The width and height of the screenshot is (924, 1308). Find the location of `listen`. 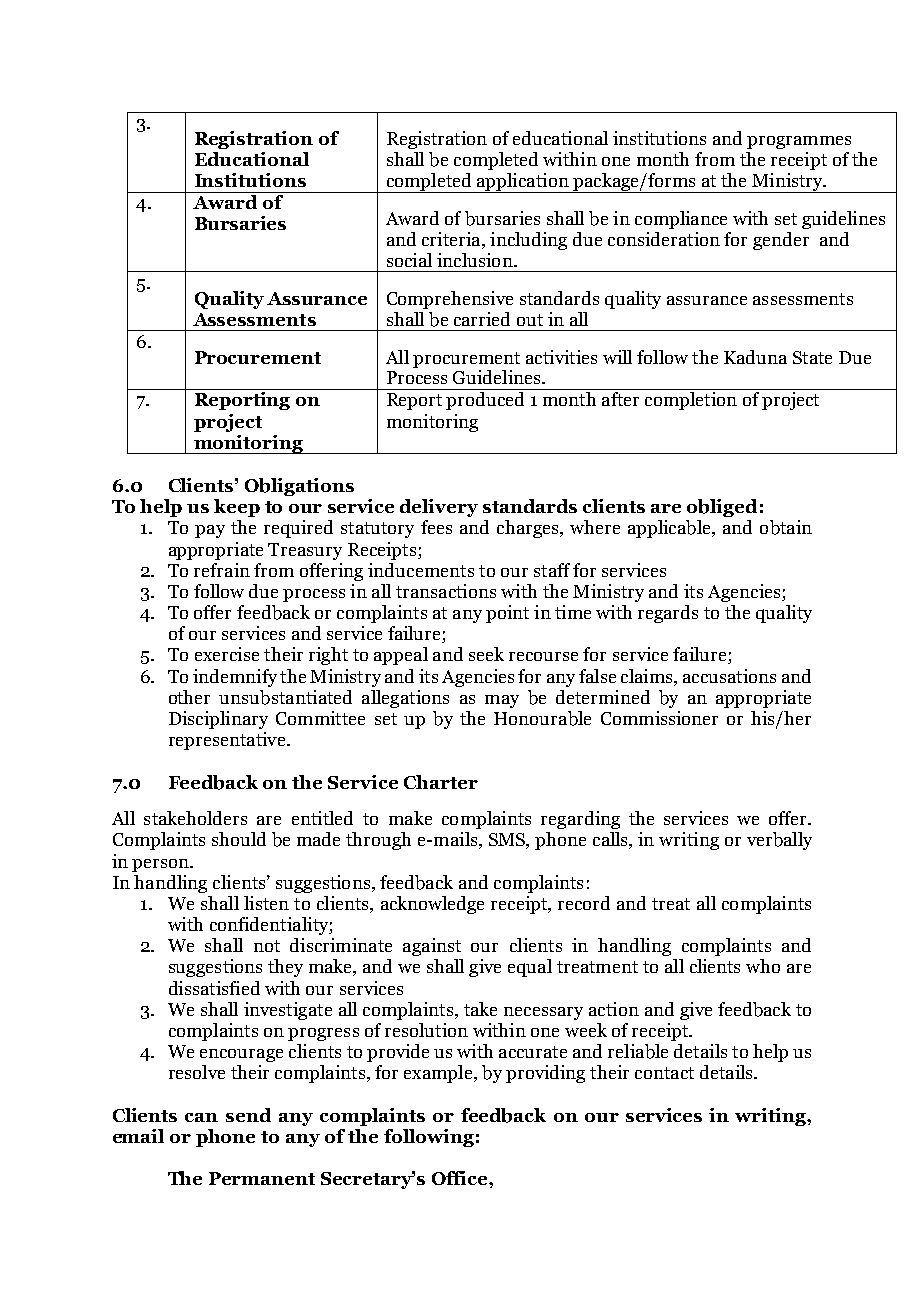

listen is located at coordinates (266, 903).
